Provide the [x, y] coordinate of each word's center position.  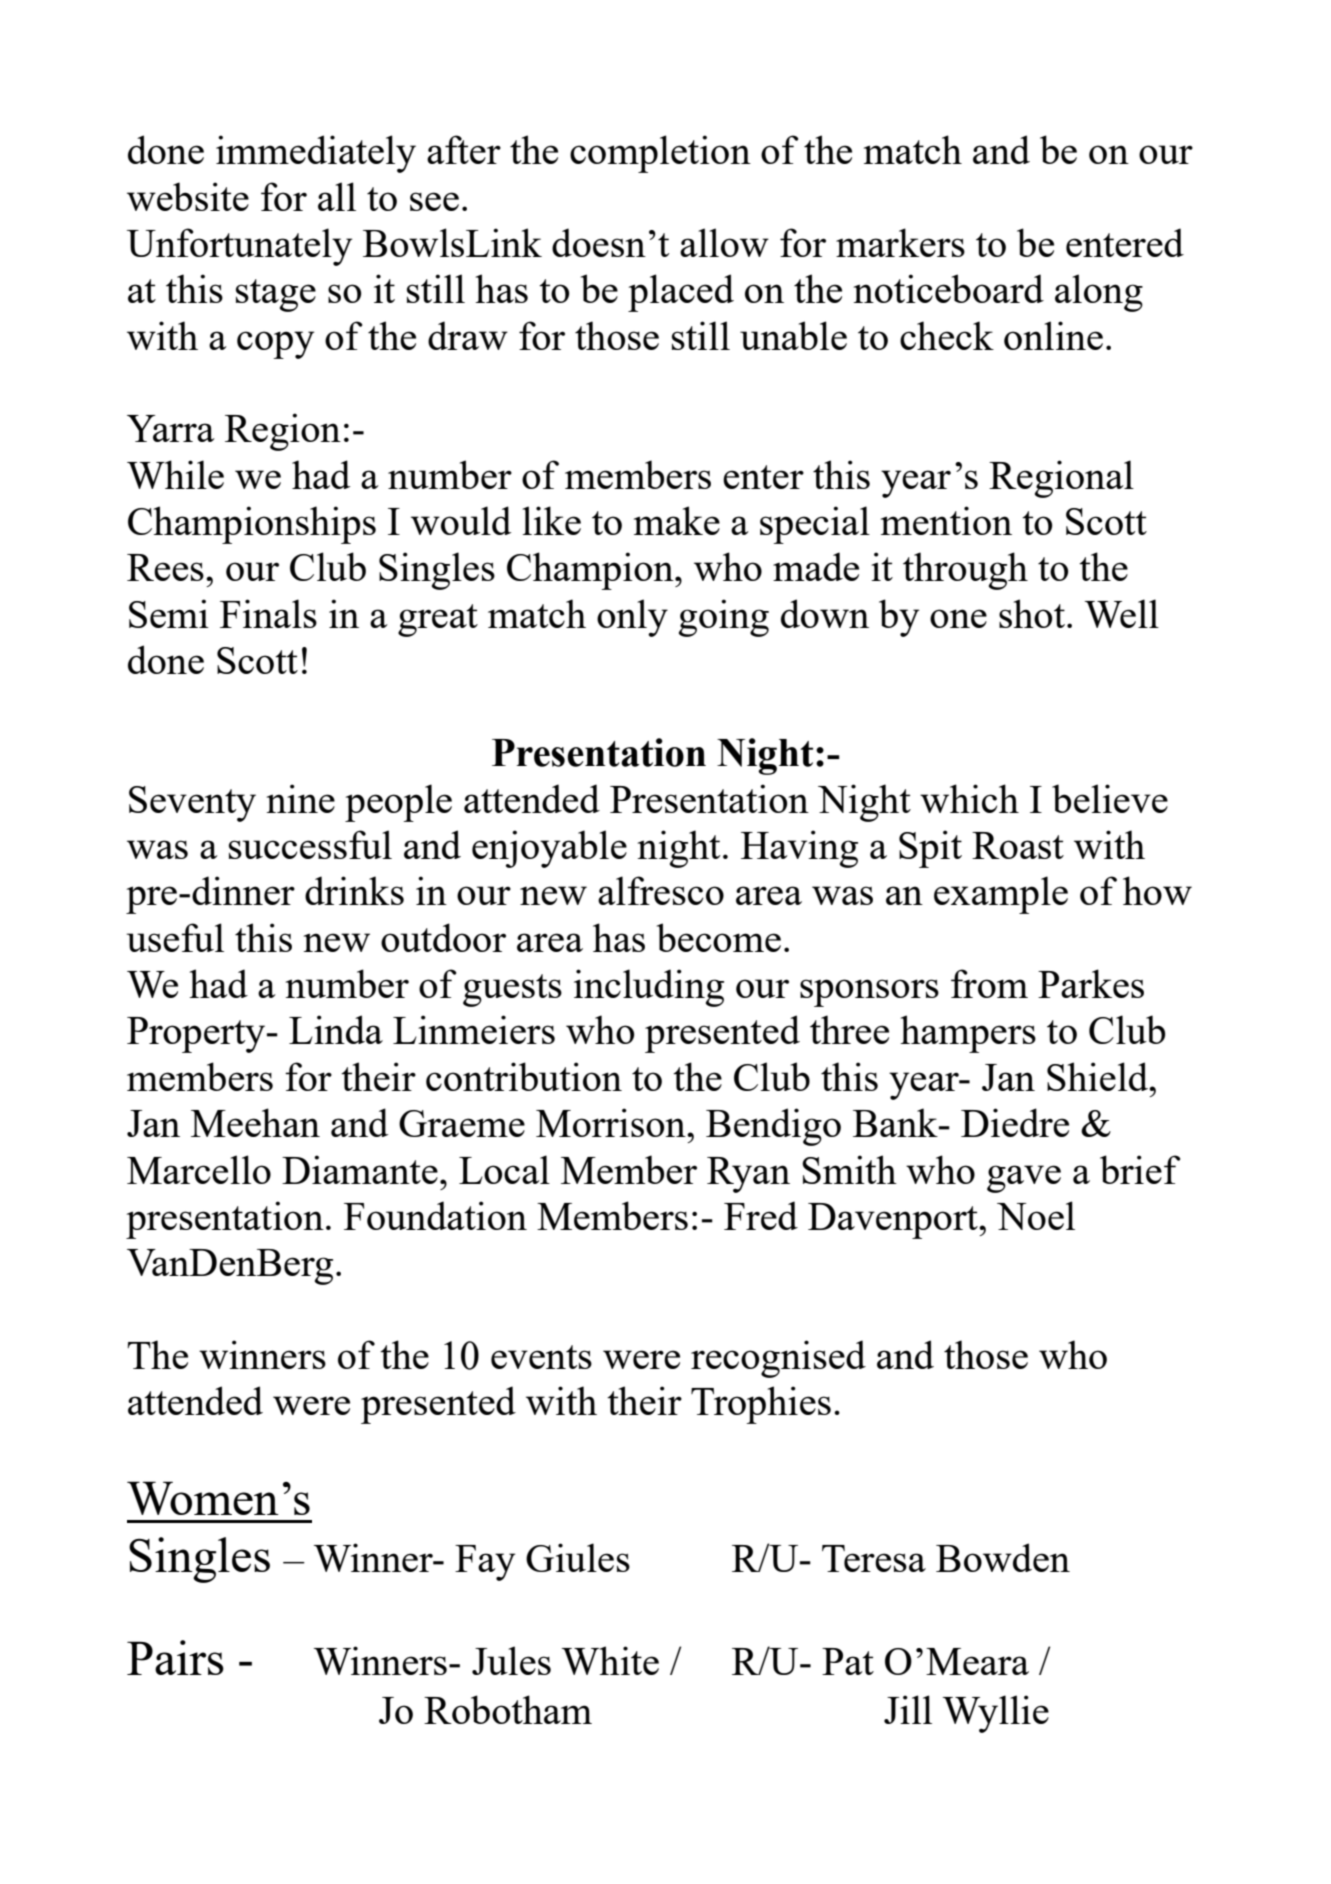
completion [660, 154]
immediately [316, 154]
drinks [354, 890]
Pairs [175, 1657]
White [610, 1660]
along [1099, 293]
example [1001, 895]
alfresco [661, 890]
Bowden [1003, 1557]
